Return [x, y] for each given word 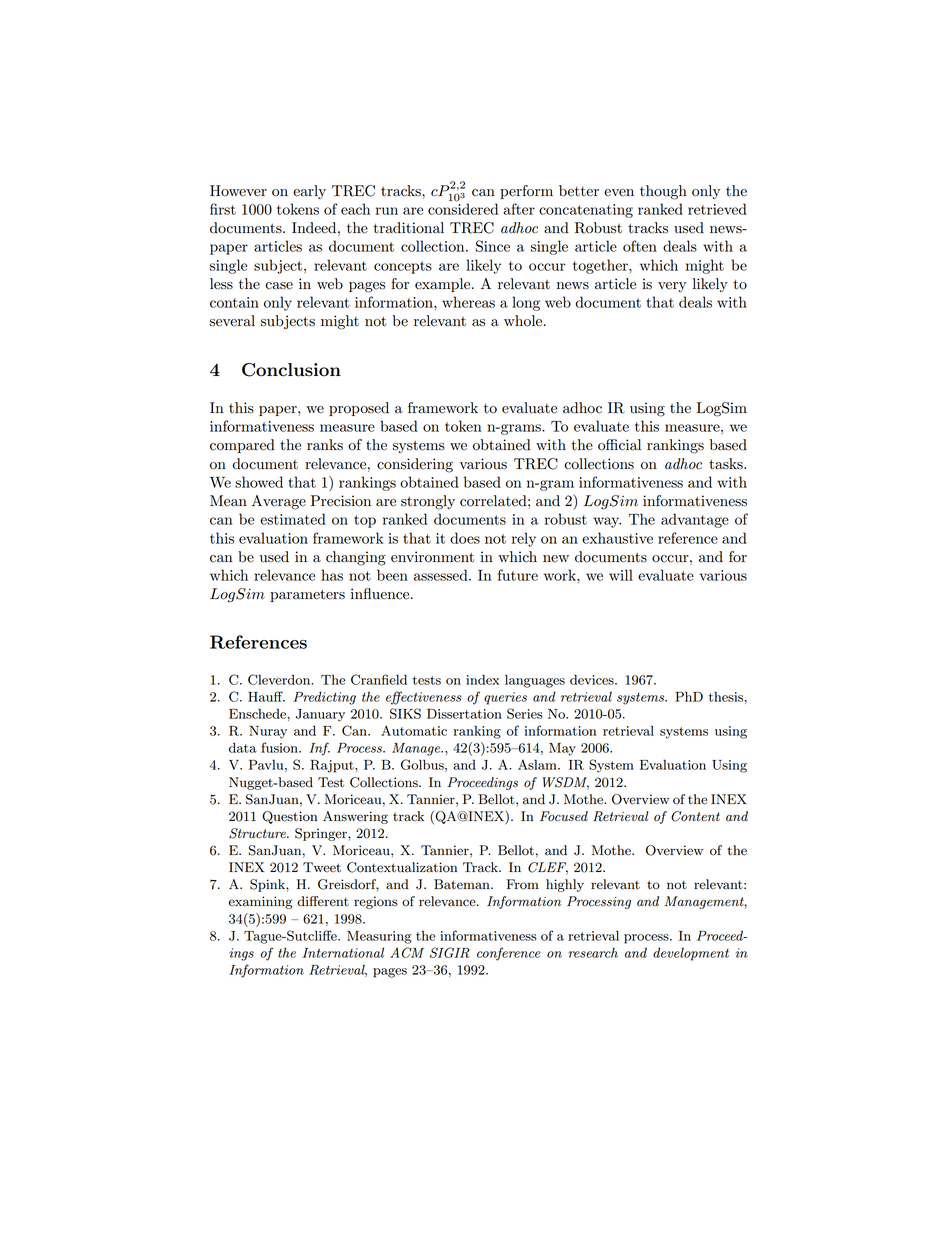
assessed [442, 575]
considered [463, 208]
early [309, 192]
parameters [307, 595]
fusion [280, 747]
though [663, 192]
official [619, 445]
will [621, 575]
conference [509, 954]
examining [261, 902]
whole [524, 321]
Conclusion [291, 370]
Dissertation [464, 714]
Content [695, 816]
